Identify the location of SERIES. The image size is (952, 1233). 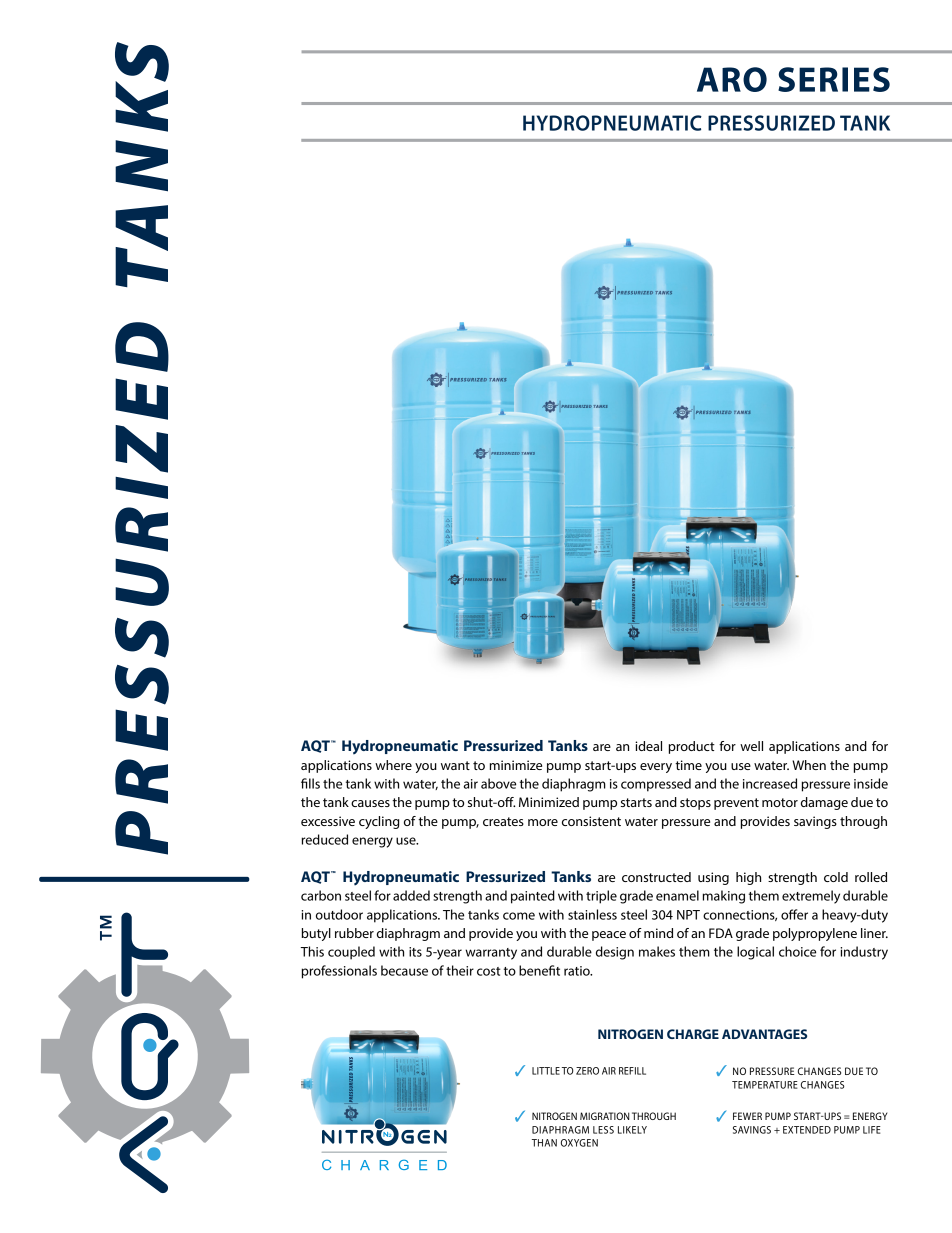
(834, 79).
